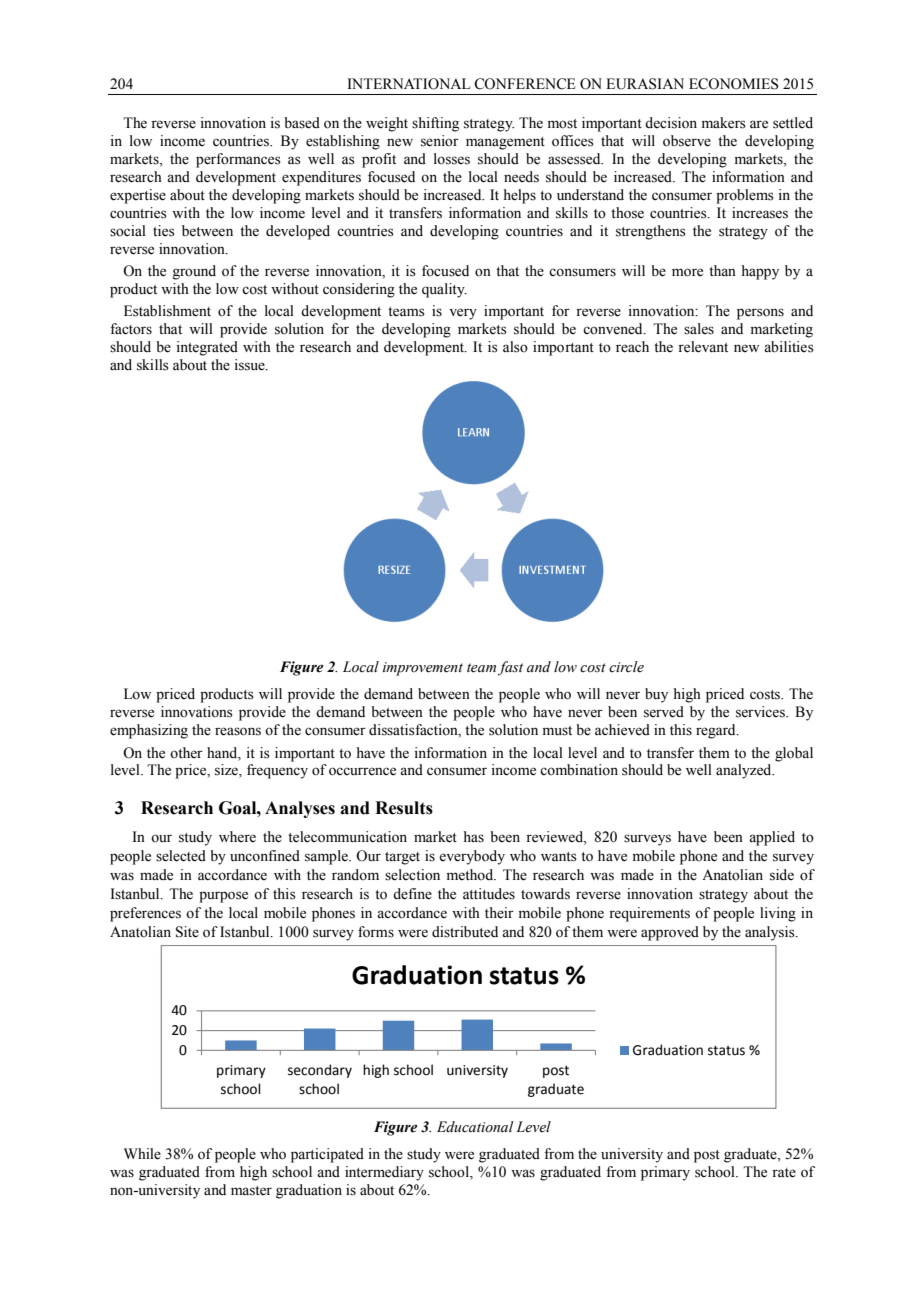 The width and height of the screenshot is (924, 1308). What do you see at coordinates (251, 1191) in the screenshot?
I see `master` at bounding box center [251, 1191].
